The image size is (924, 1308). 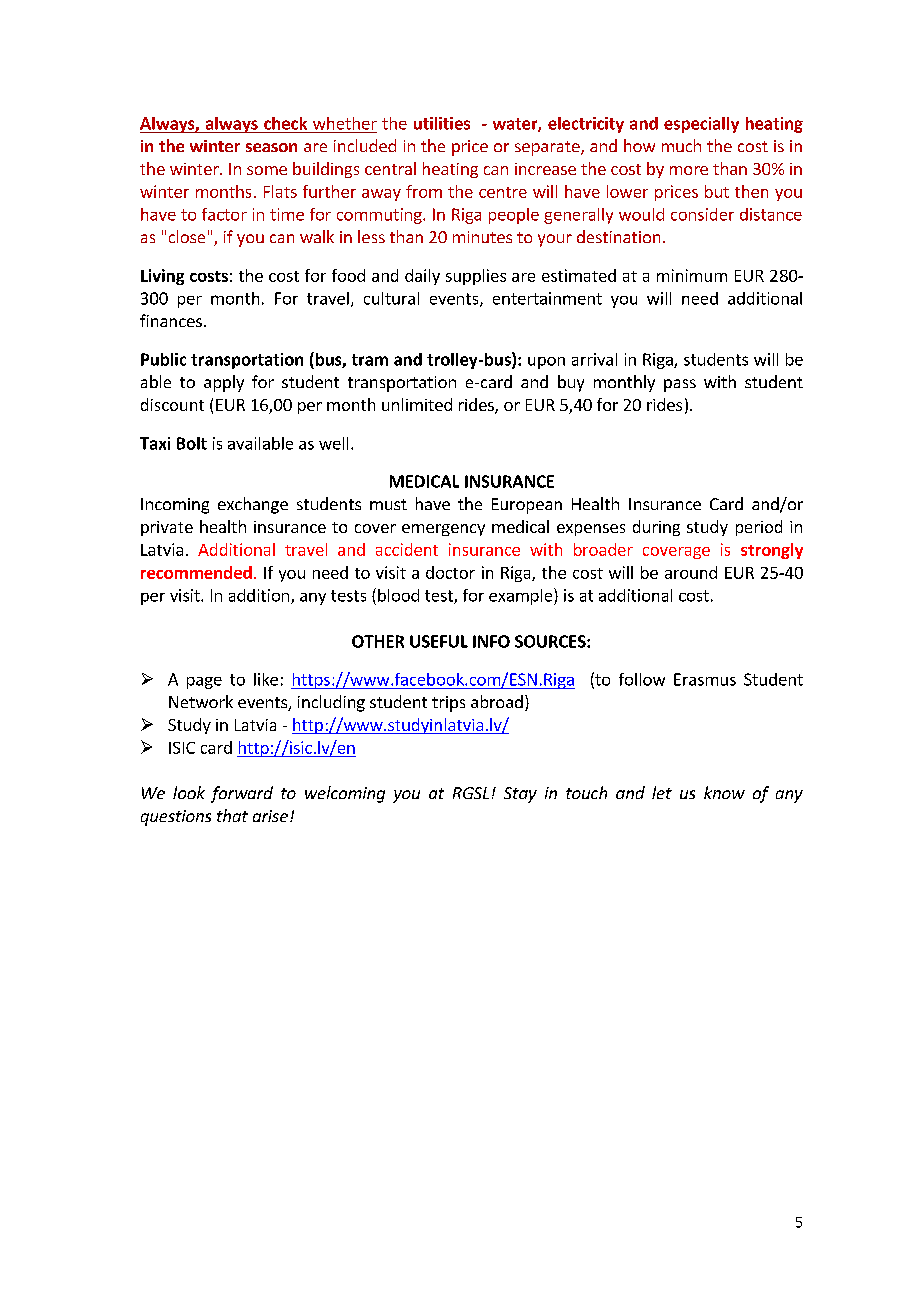 I want to click on doctor, so click(x=450, y=572).
